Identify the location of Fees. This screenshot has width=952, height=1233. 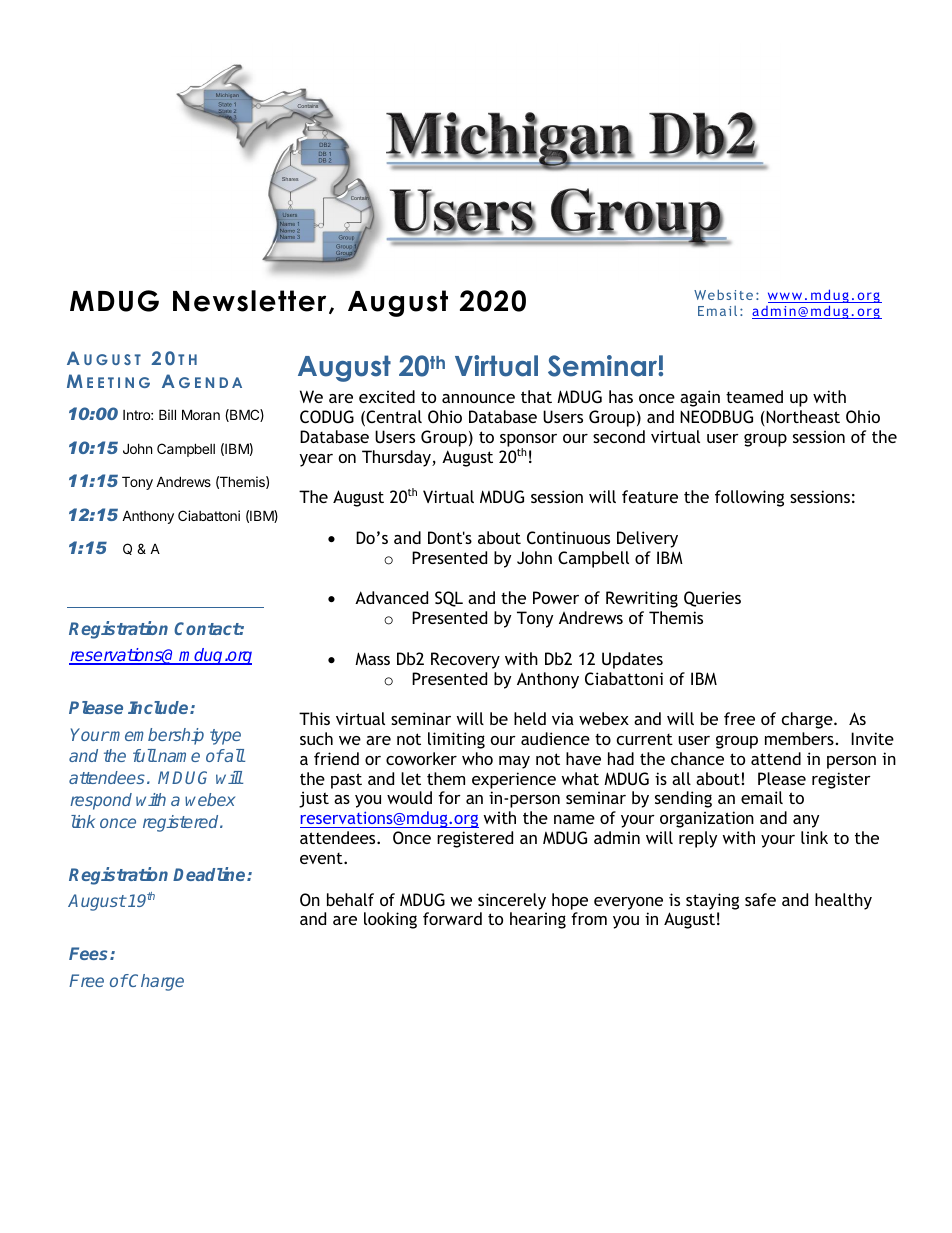
(90, 953).
